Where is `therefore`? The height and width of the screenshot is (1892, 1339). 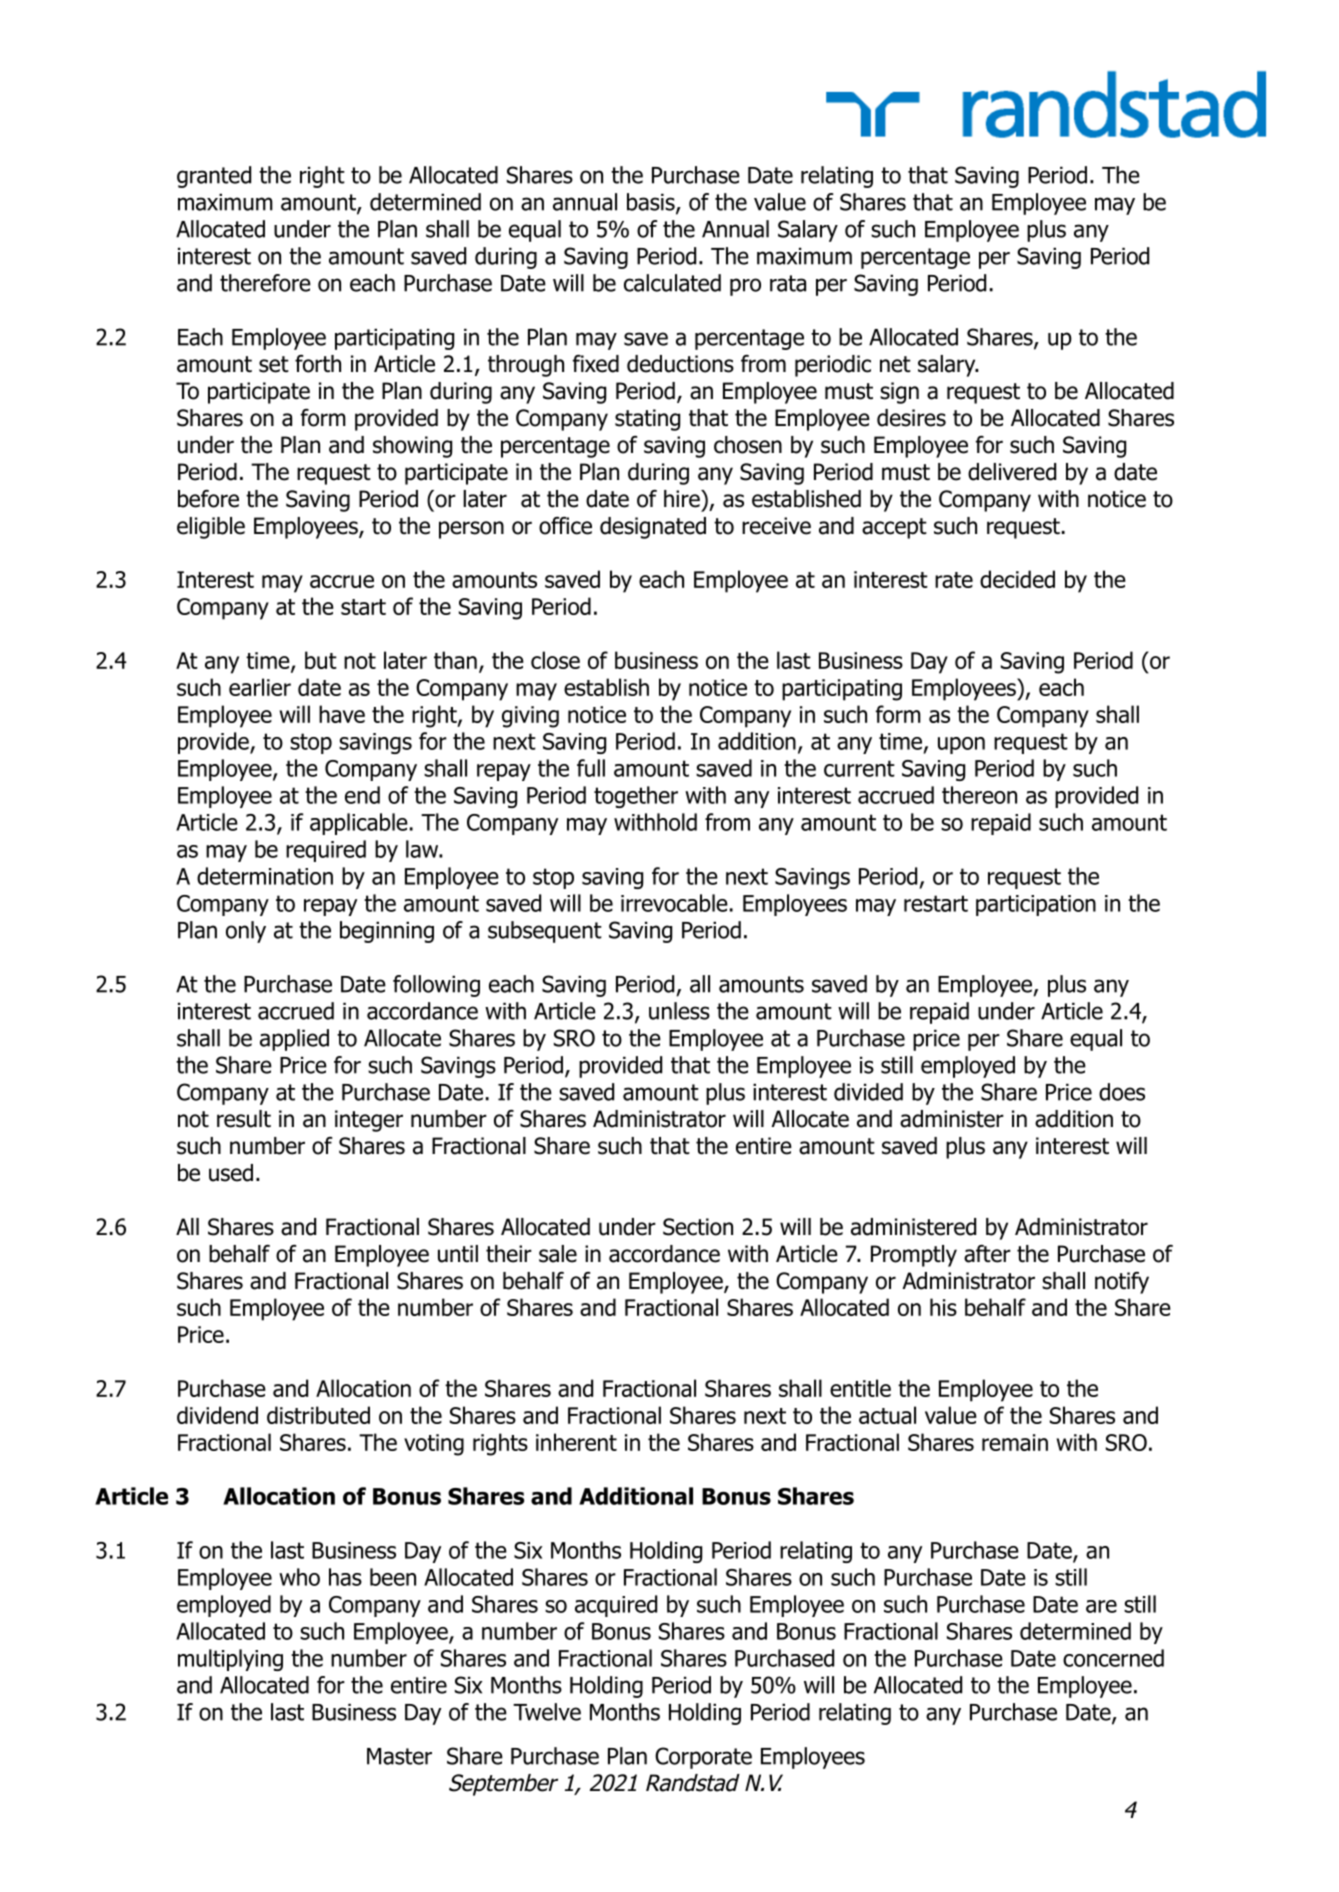 therefore is located at coordinates (265, 283).
